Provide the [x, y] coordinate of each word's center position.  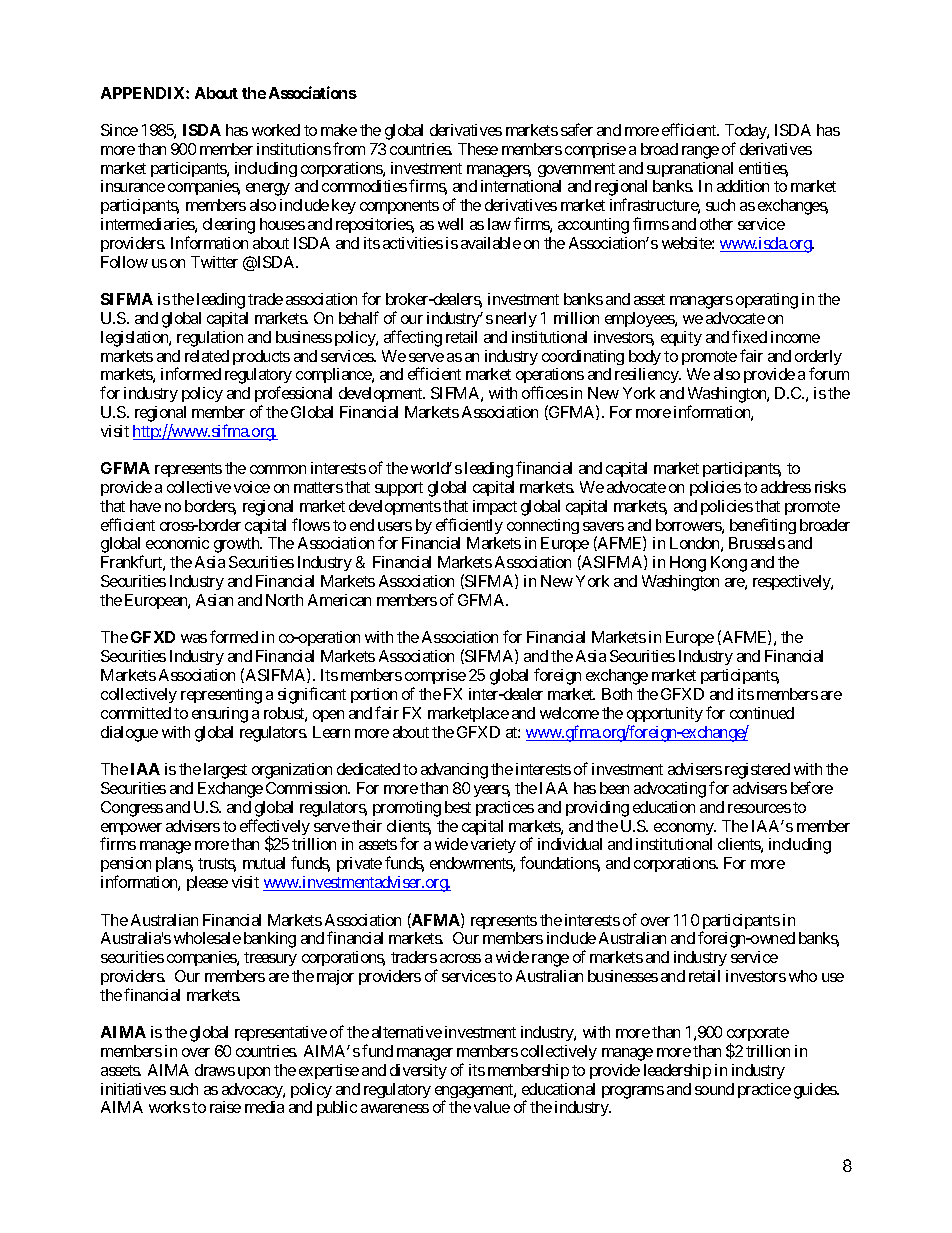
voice [252, 487]
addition [743, 186]
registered [757, 771]
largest [225, 771]
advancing [454, 771]
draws [215, 1070]
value [492, 1107]
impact [495, 507]
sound [714, 1089]
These [478, 149]
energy [268, 189]
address [786, 487]
